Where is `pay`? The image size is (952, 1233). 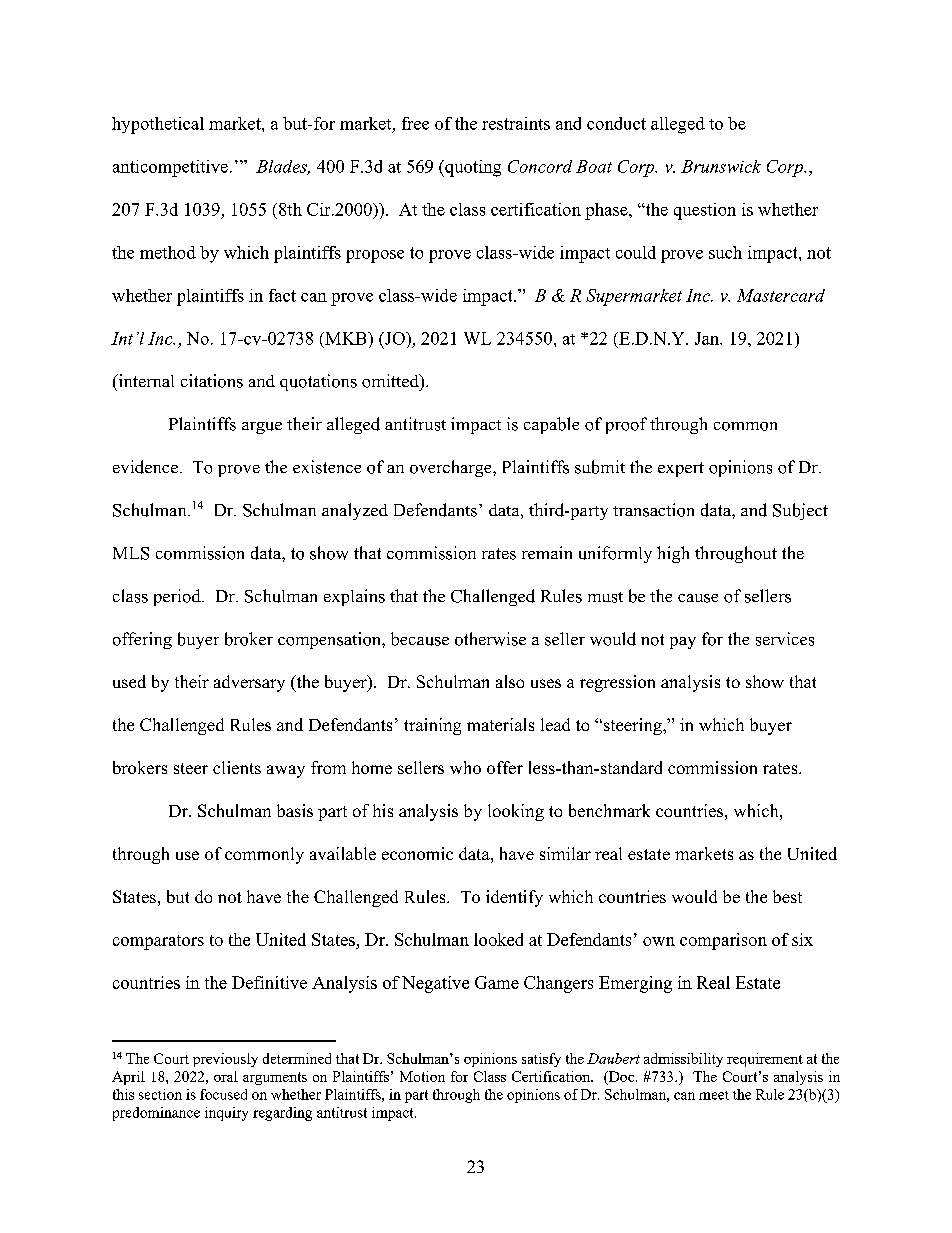 pay is located at coordinates (683, 643).
